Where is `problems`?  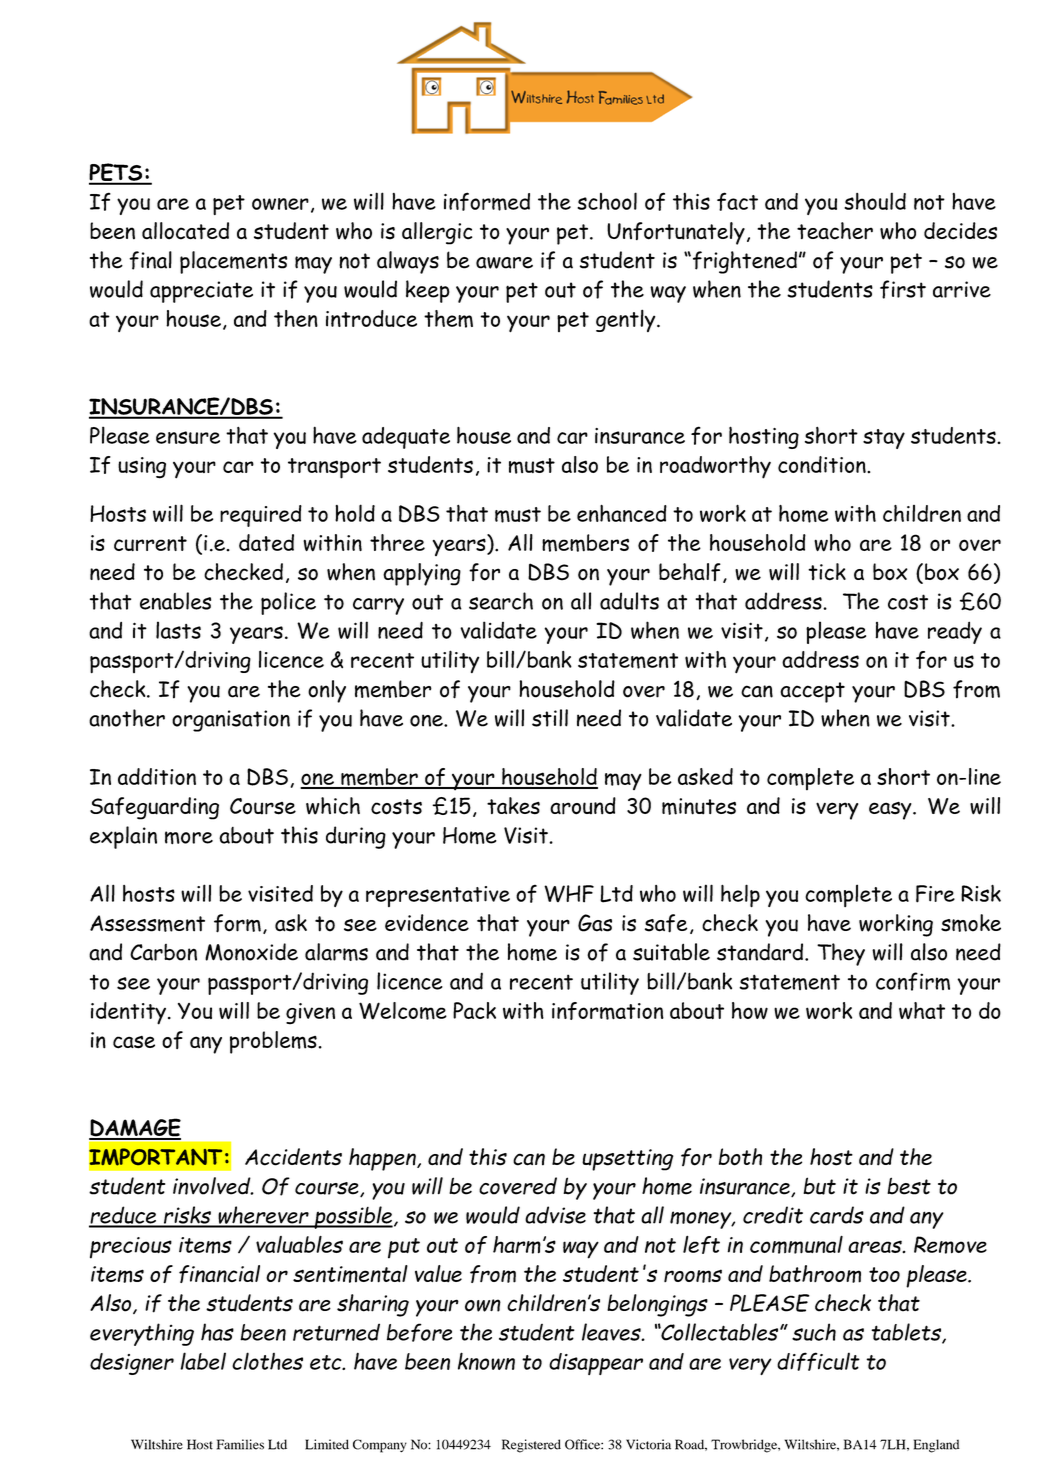 problems is located at coordinates (273, 1042).
